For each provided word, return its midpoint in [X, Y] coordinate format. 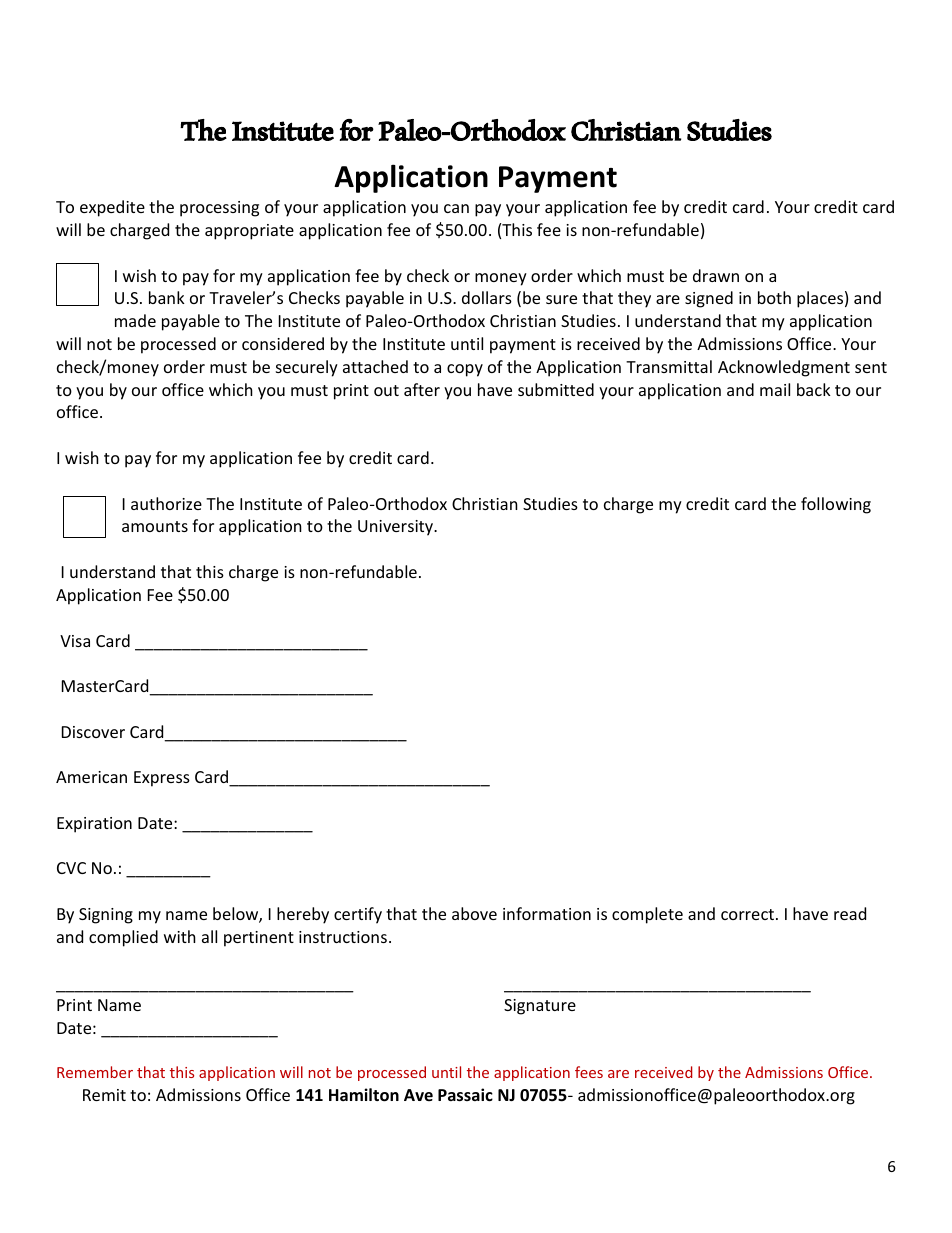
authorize [166, 503]
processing [219, 209]
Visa [75, 641]
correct [749, 914]
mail [775, 389]
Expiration [94, 825]
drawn [716, 275]
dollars [487, 297]
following [836, 505]
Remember [95, 1072]
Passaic [465, 1095]
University [397, 528]
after [422, 389]
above [474, 913]
